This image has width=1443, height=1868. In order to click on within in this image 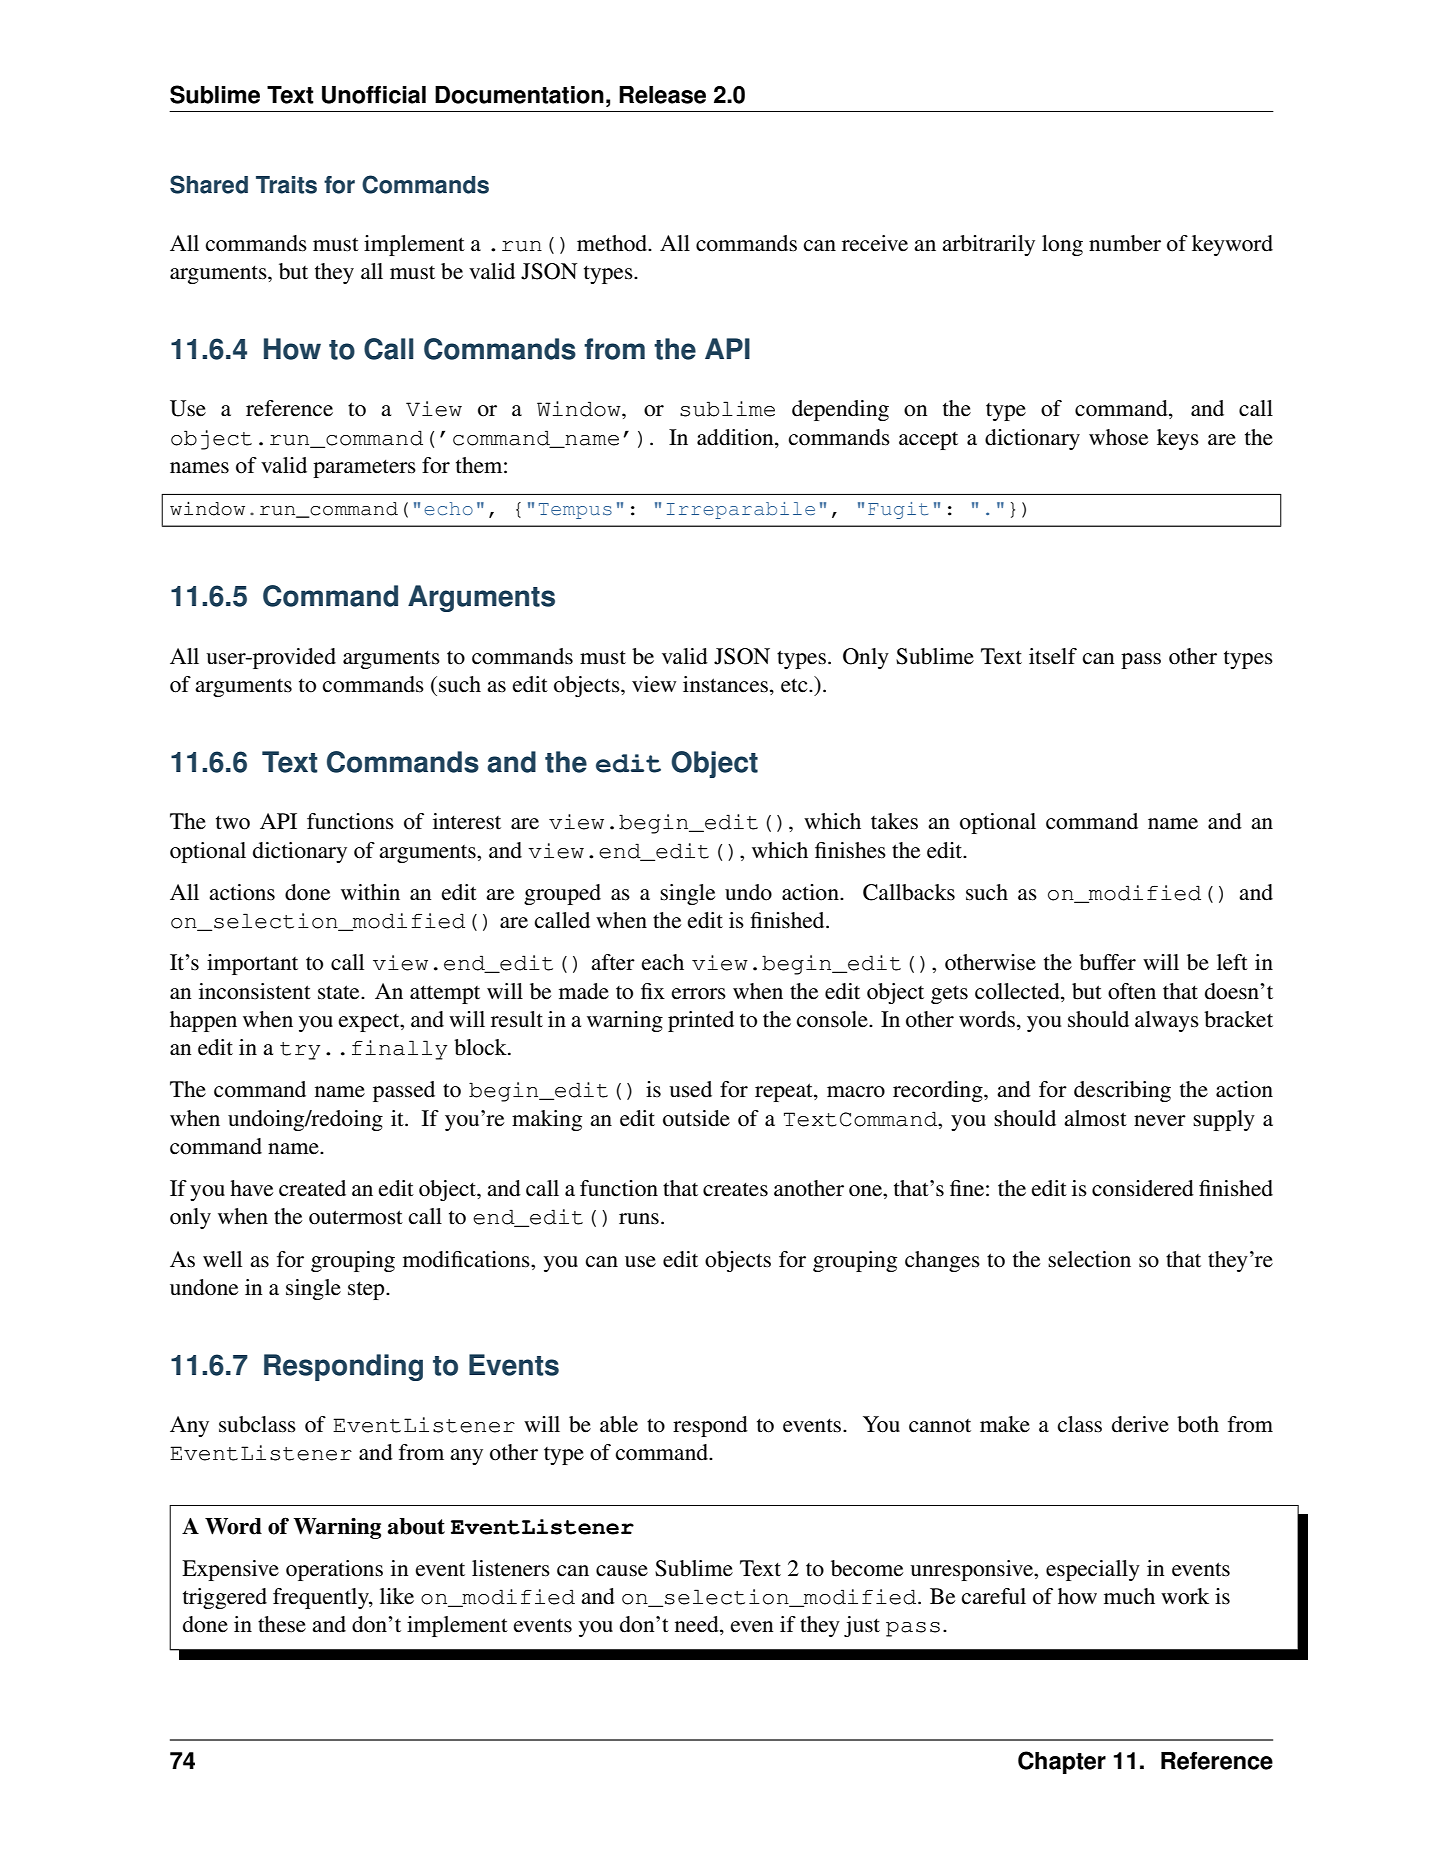, I will do `click(370, 892)`.
